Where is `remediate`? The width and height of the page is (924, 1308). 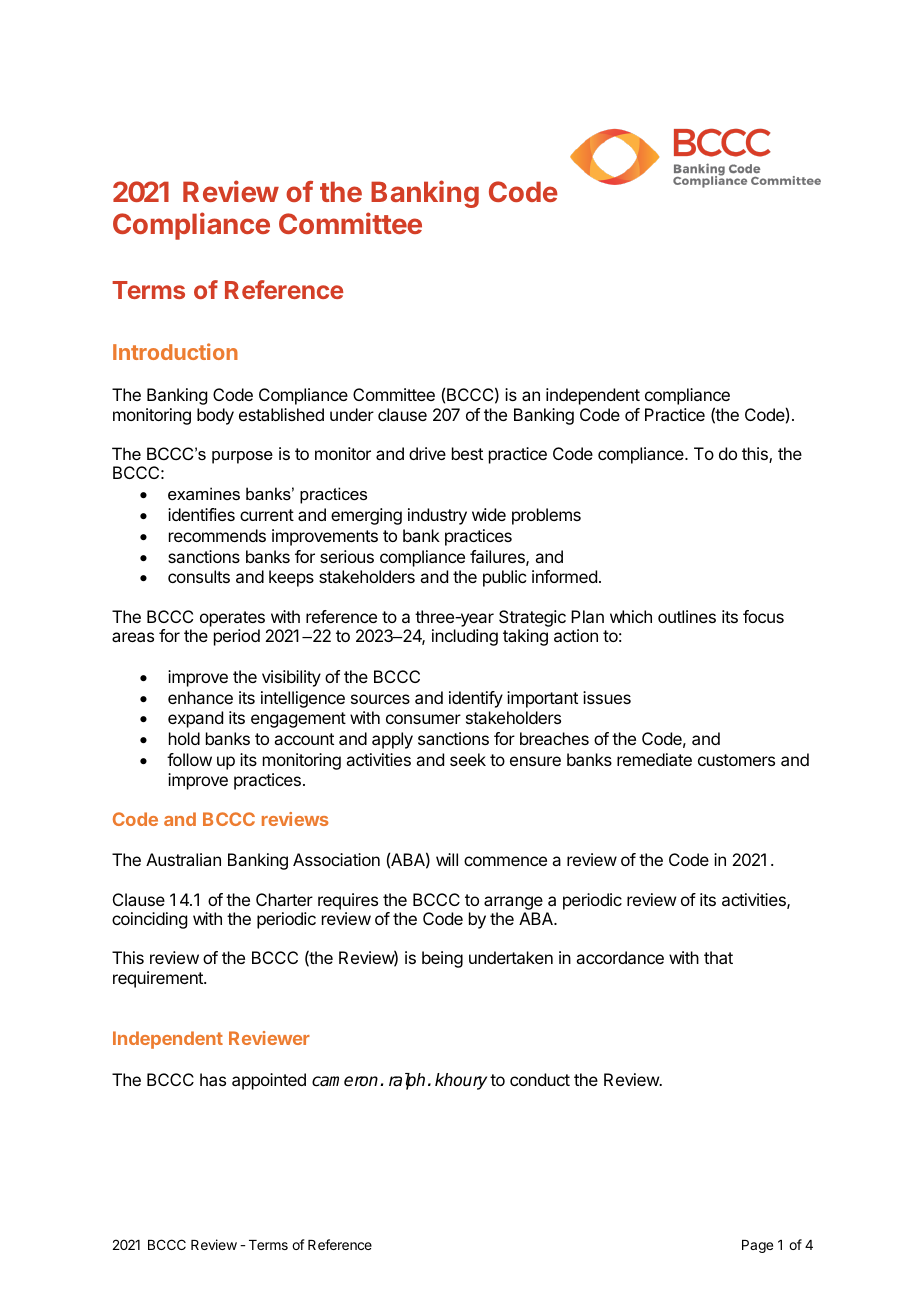 remediate is located at coordinates (654, 759).
